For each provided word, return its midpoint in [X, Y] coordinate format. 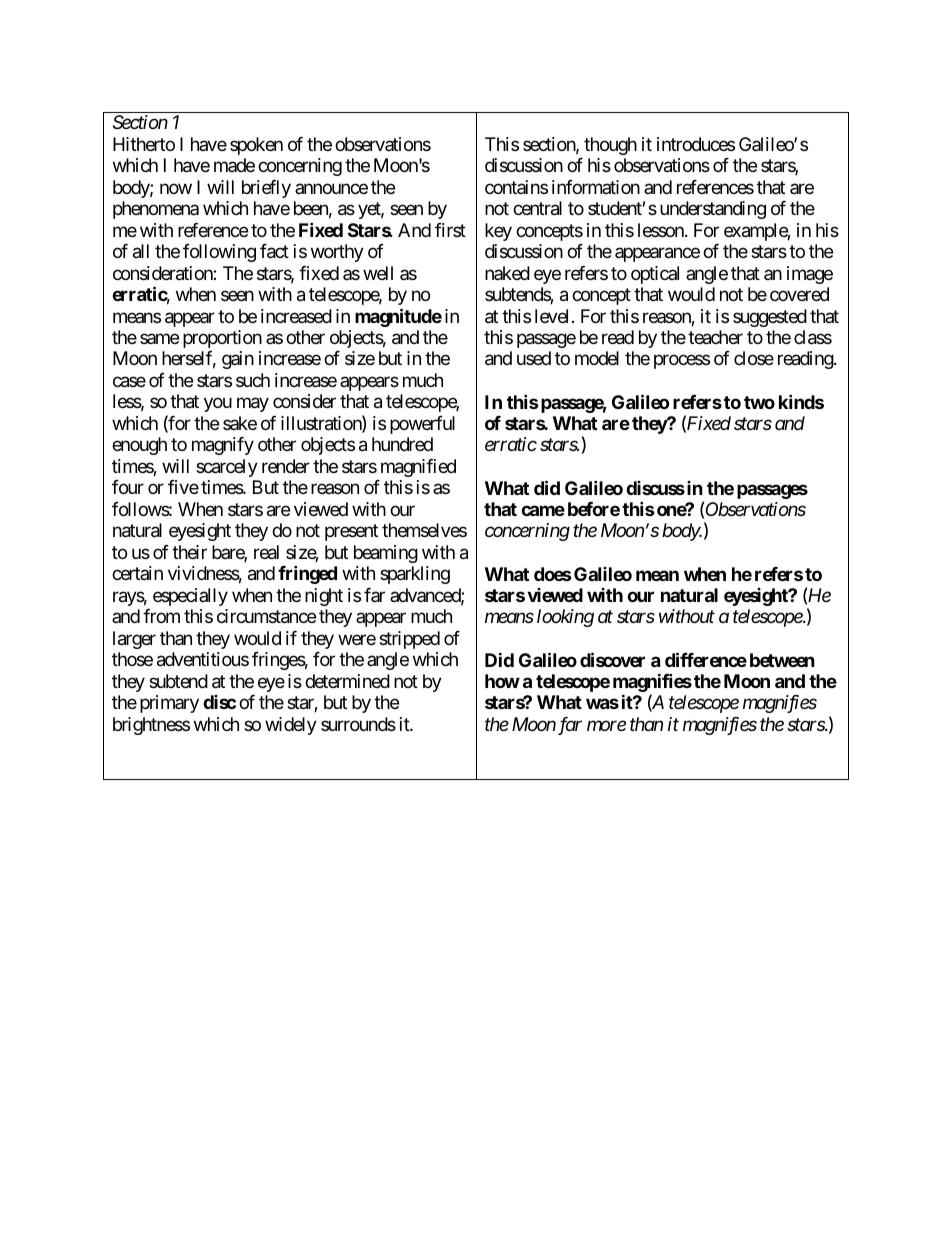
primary [169, 704]
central [537, 208]
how [502, 681]
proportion [222, 339]
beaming [386, 554]
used [534, 358]
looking [565, 618]
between [782, 660]
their [189, 552]
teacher [715, 337]
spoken [256, 146]
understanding [713, 210]
